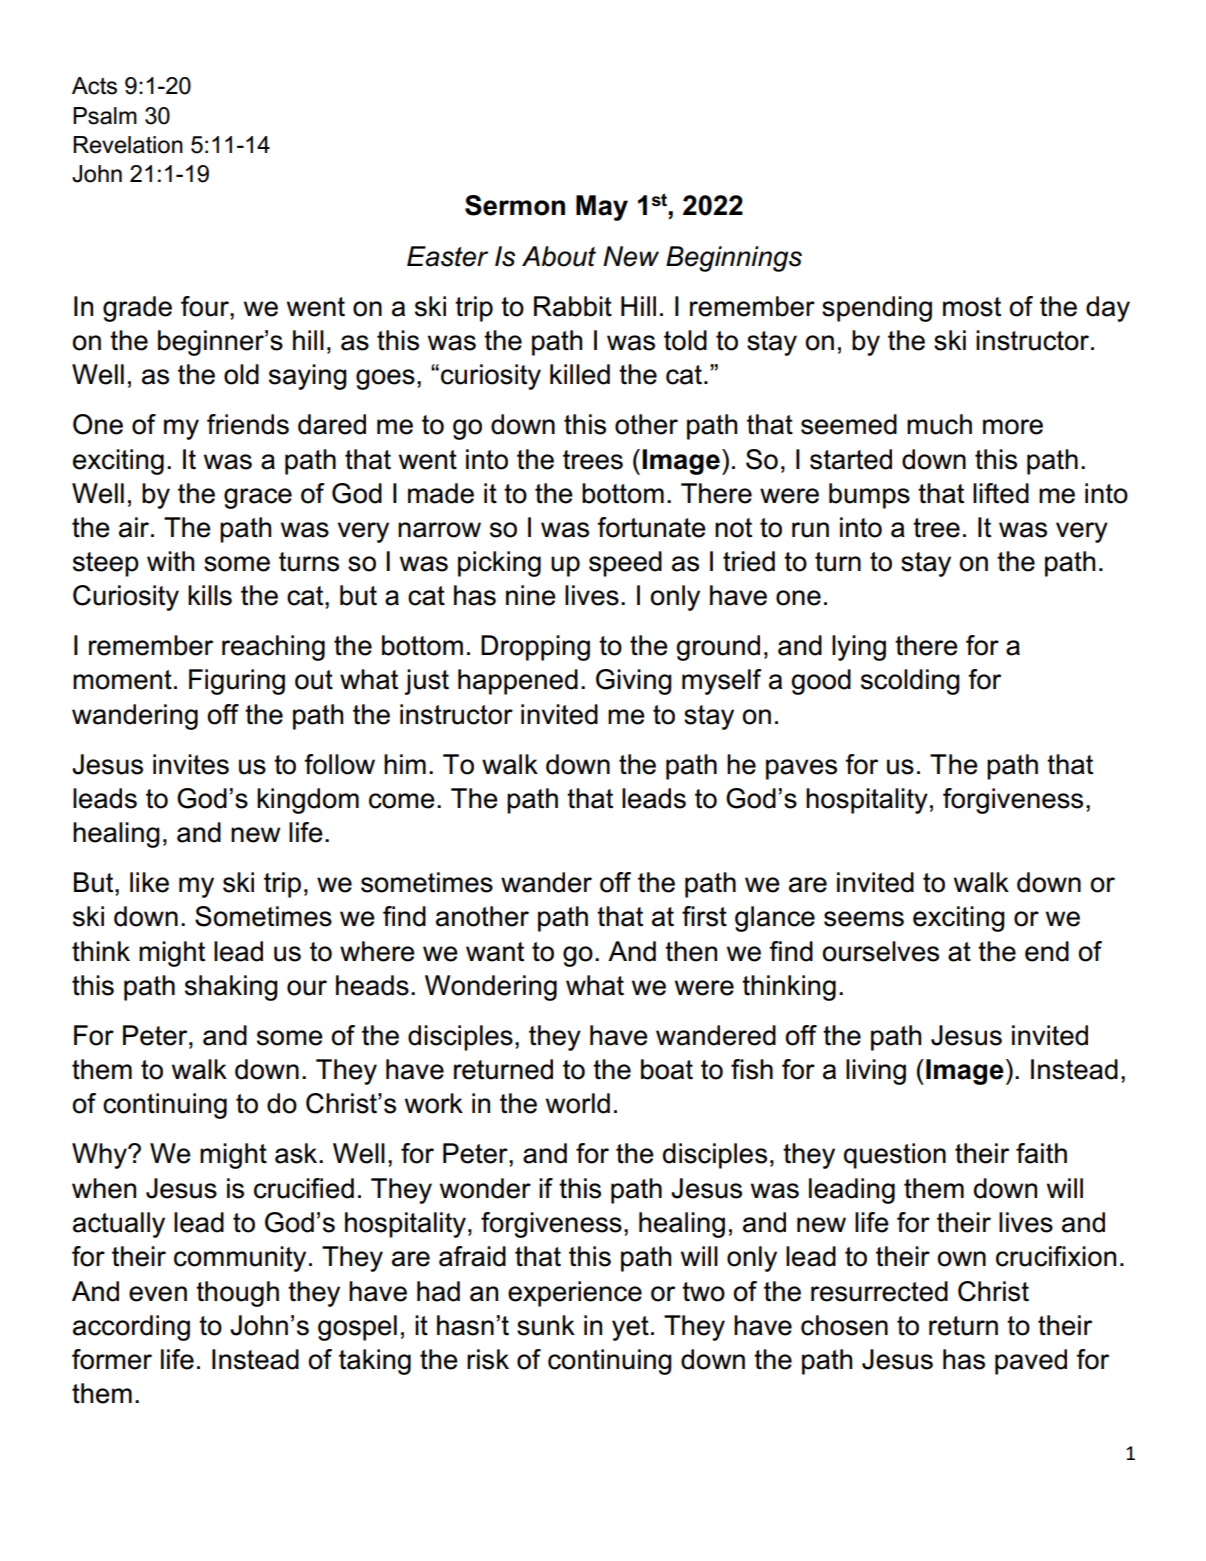  I want to click on fortunate, so click(651, 527).
